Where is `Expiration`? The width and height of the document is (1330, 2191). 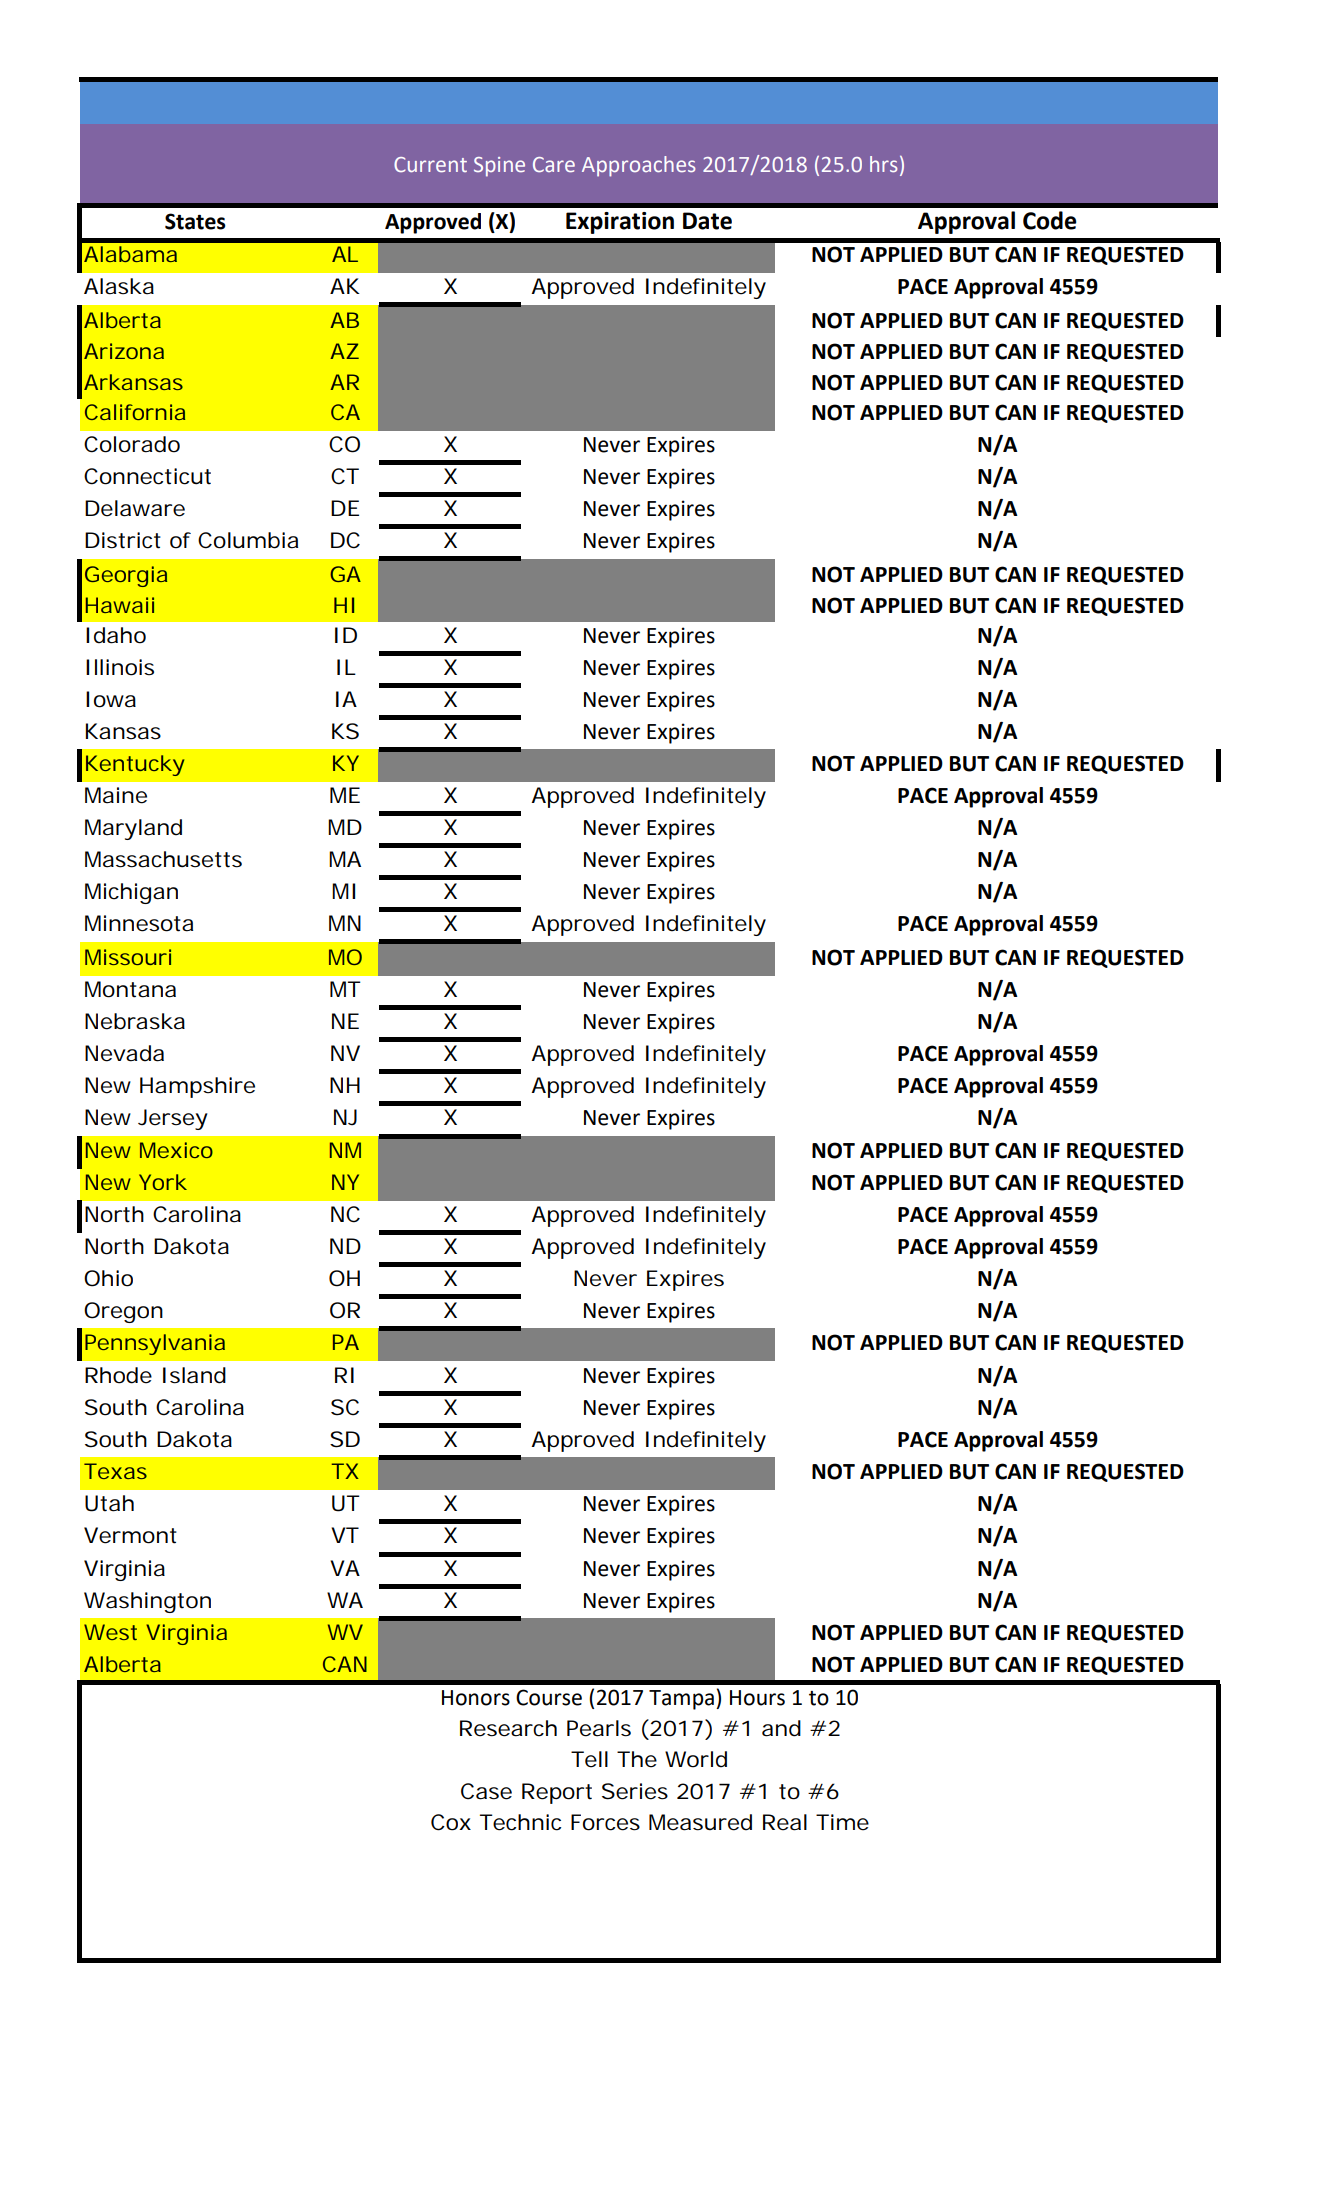
Expiration is located at coordinates (620, 223).
